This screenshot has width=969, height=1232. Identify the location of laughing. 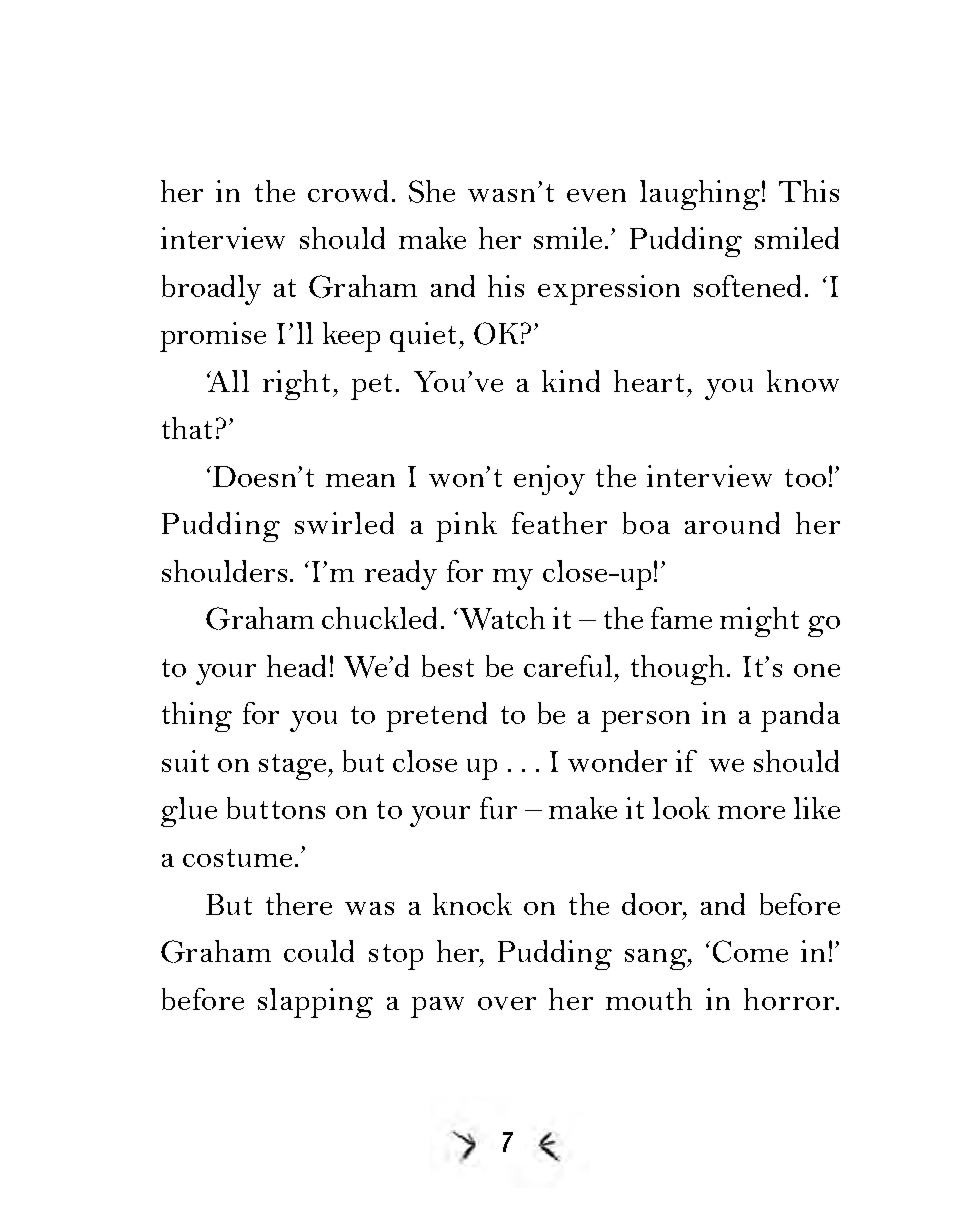
(700, 195).
